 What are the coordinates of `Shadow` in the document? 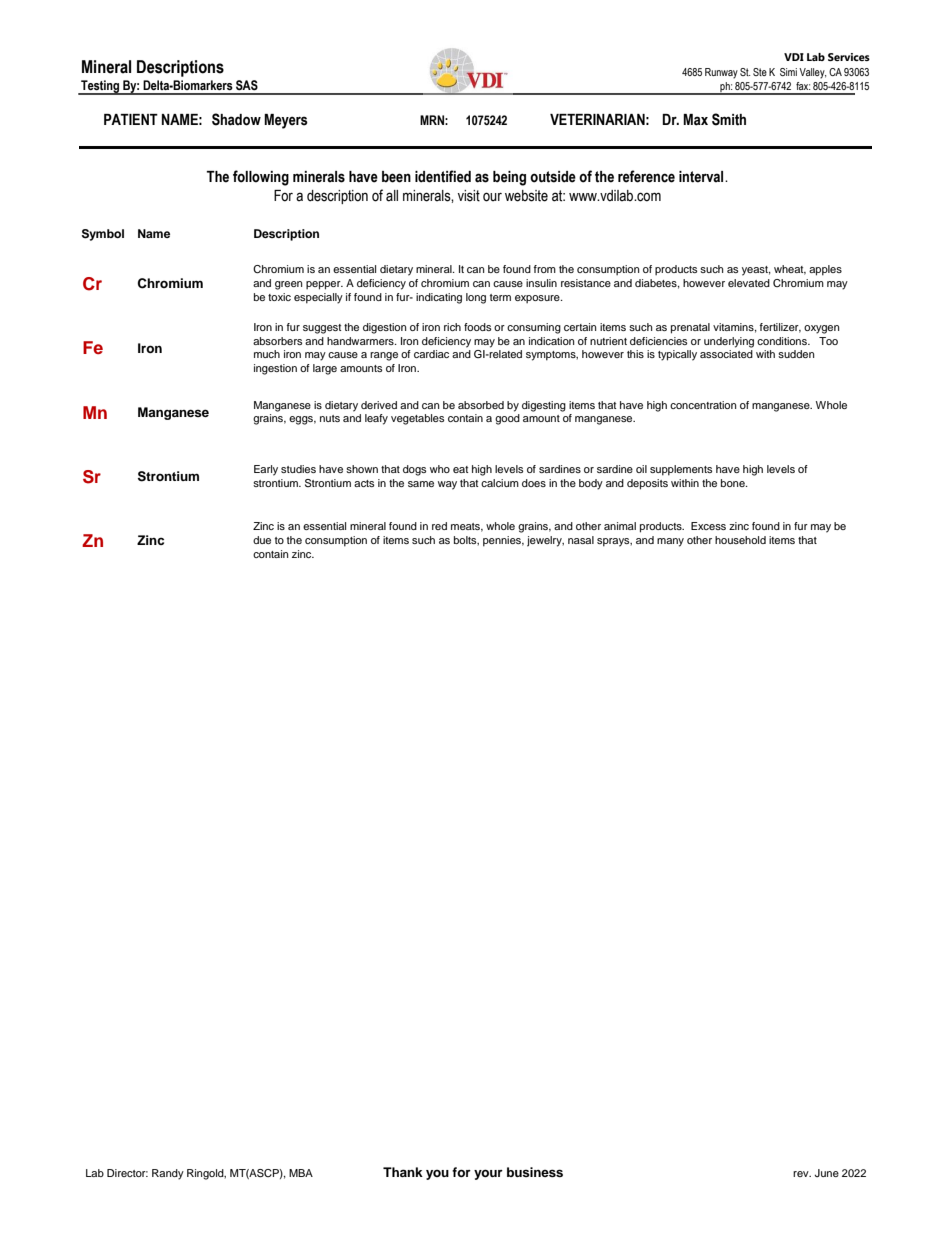 It's located at (236, 119).
